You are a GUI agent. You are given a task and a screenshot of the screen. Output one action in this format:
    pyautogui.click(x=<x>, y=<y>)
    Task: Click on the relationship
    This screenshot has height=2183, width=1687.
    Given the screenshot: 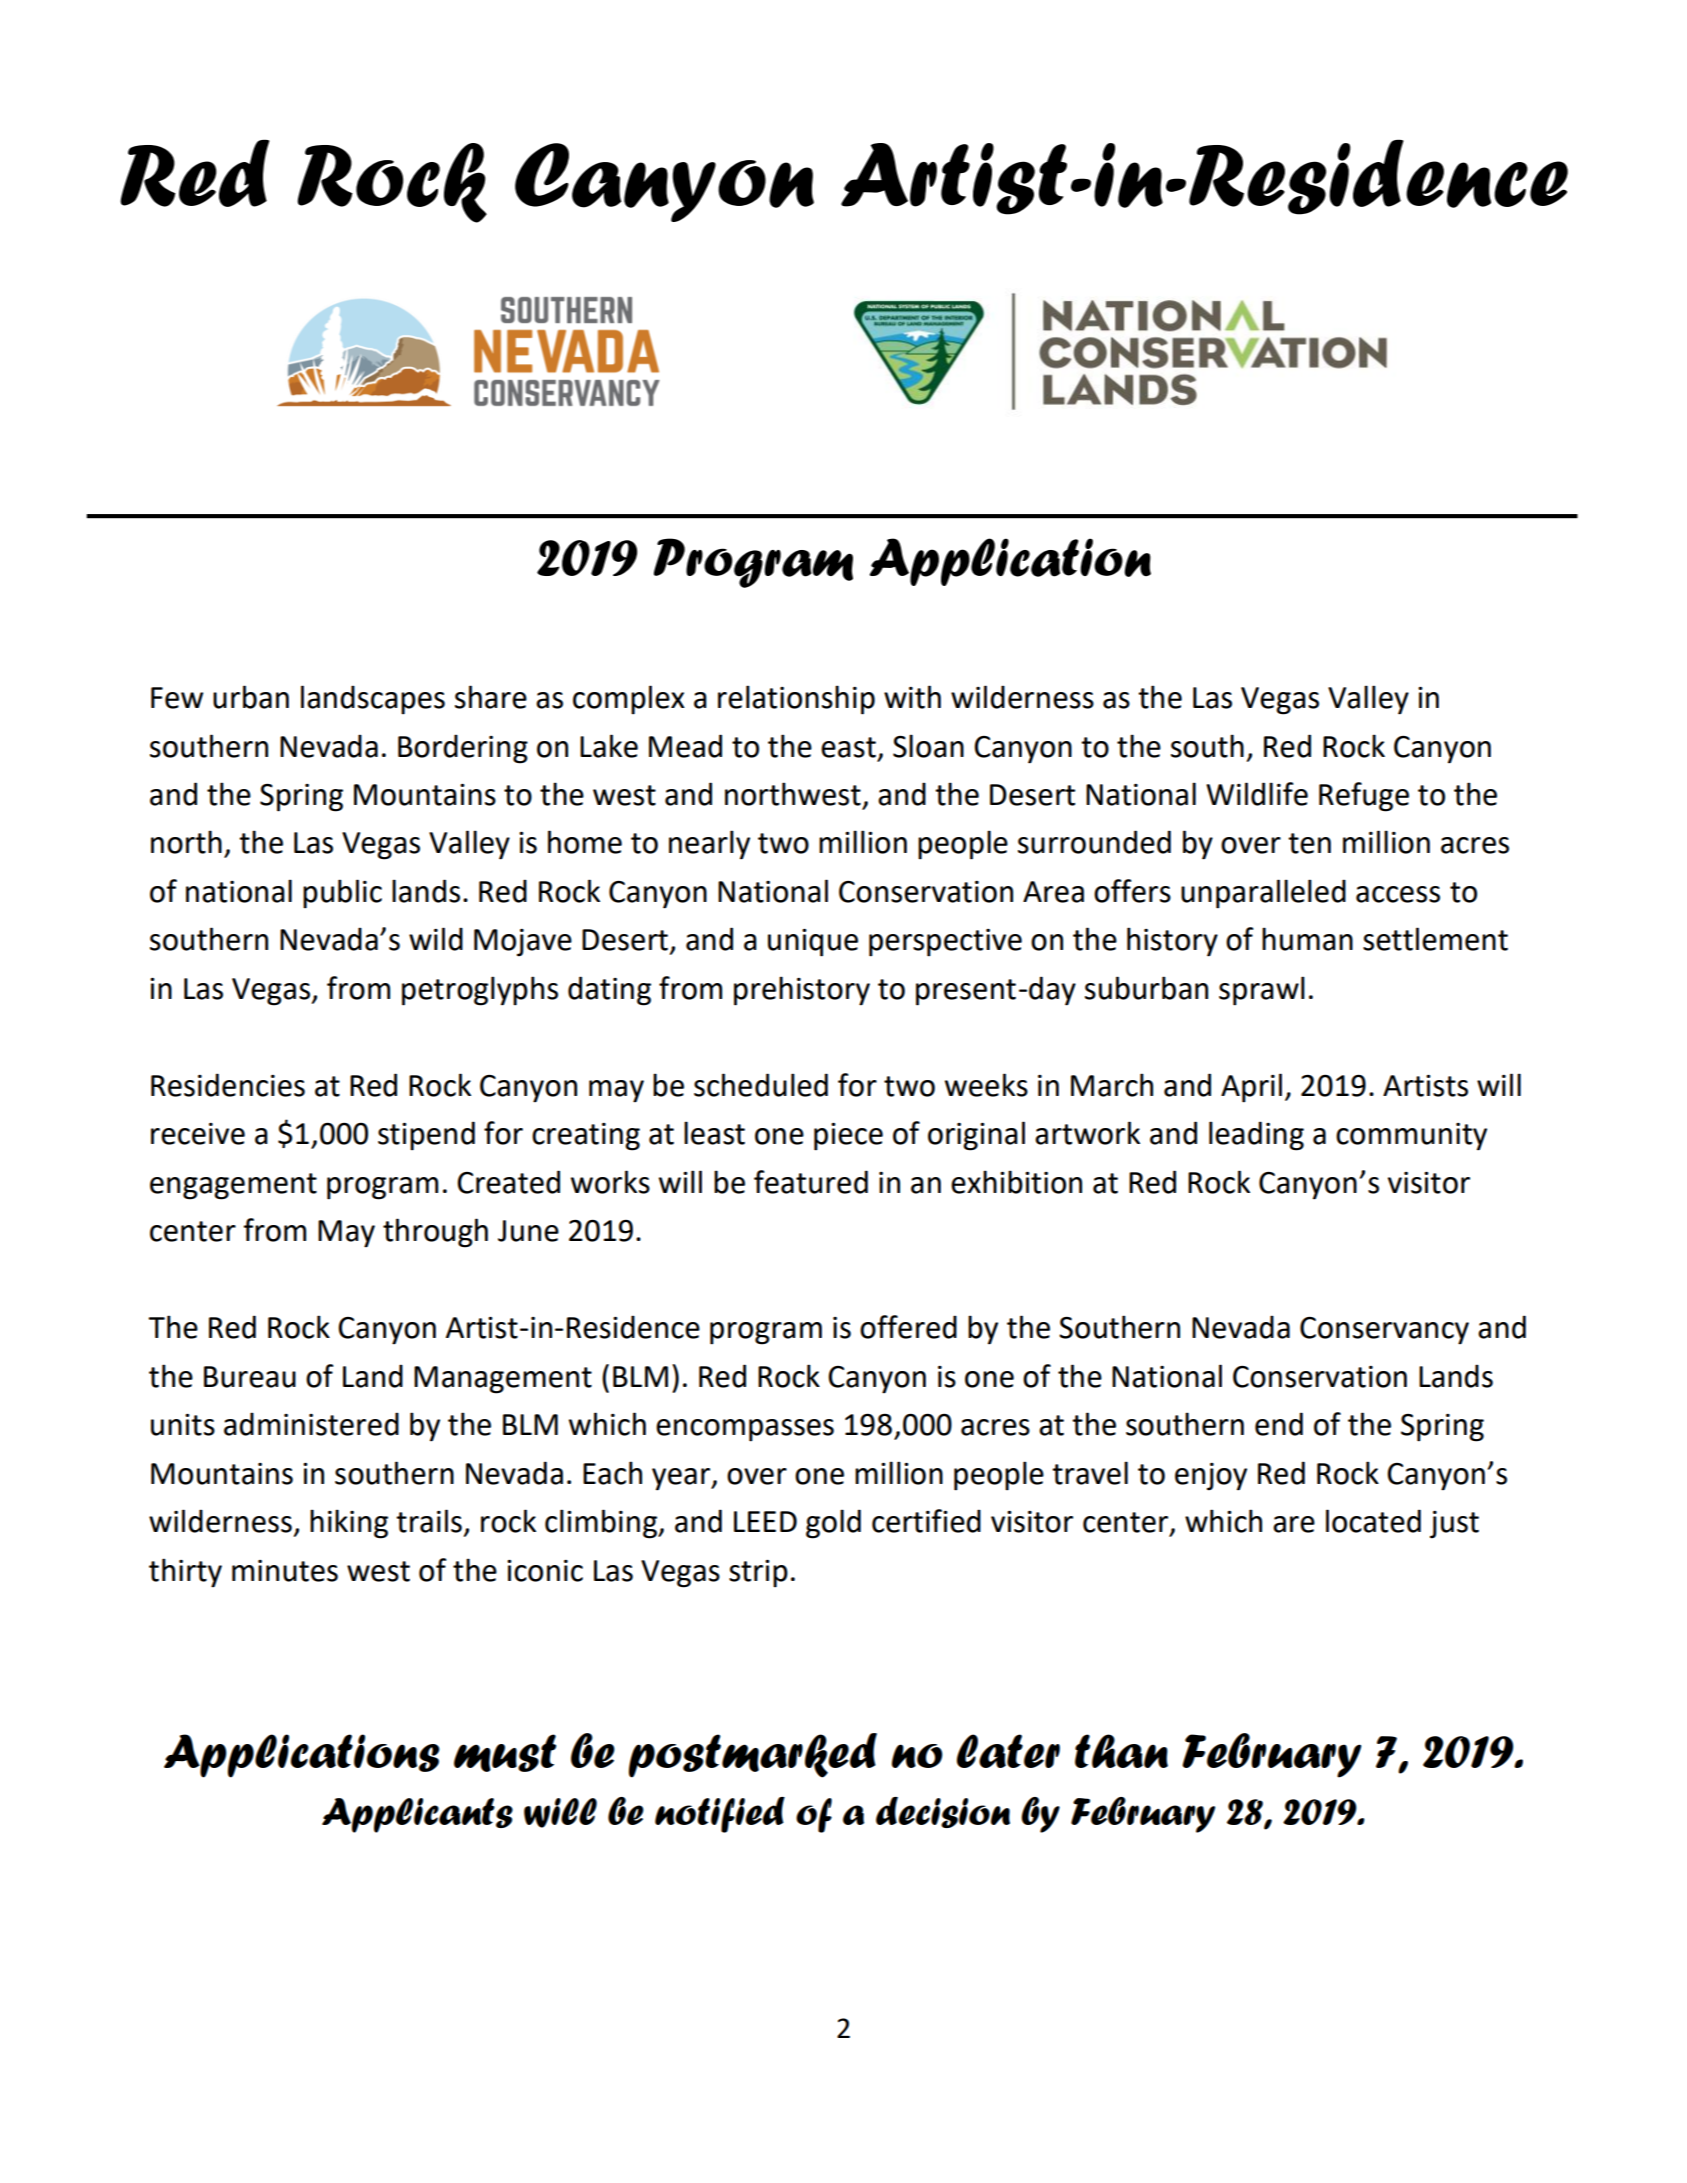 What is the action you would take?
    pyautogui.click(x=796, y=700)
